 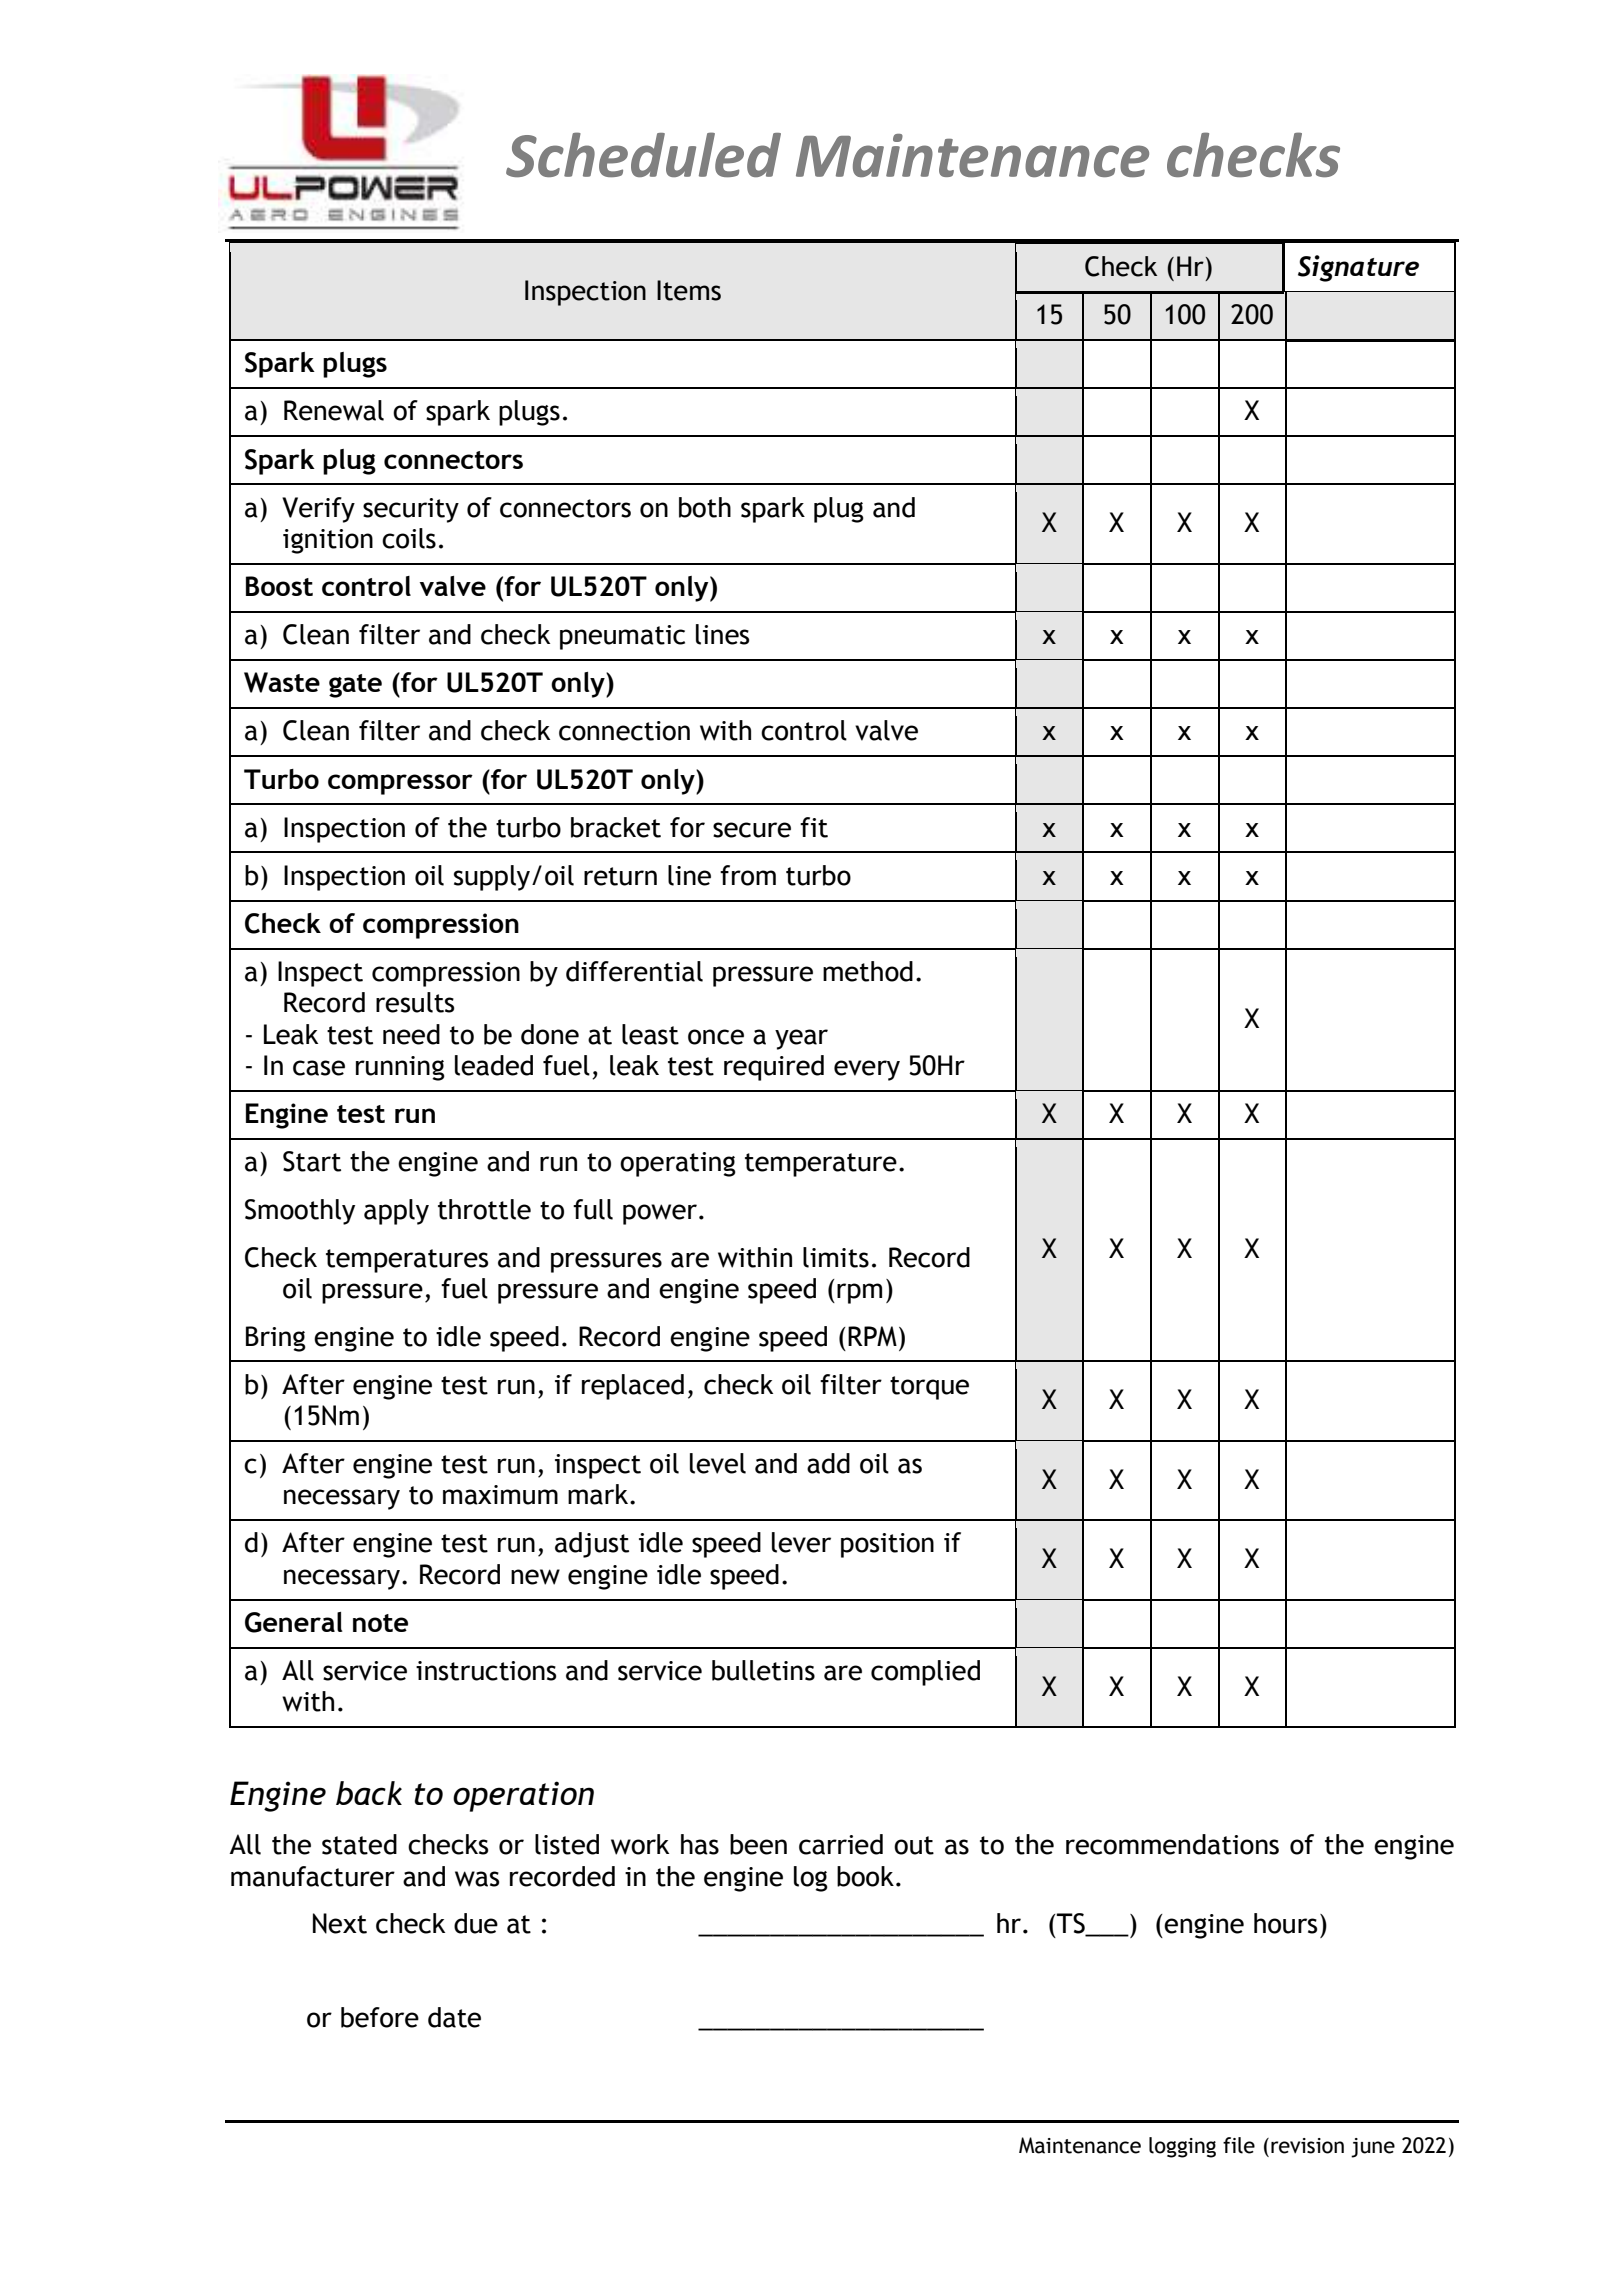 I want to click on Items, so click(x=689, y=290).
